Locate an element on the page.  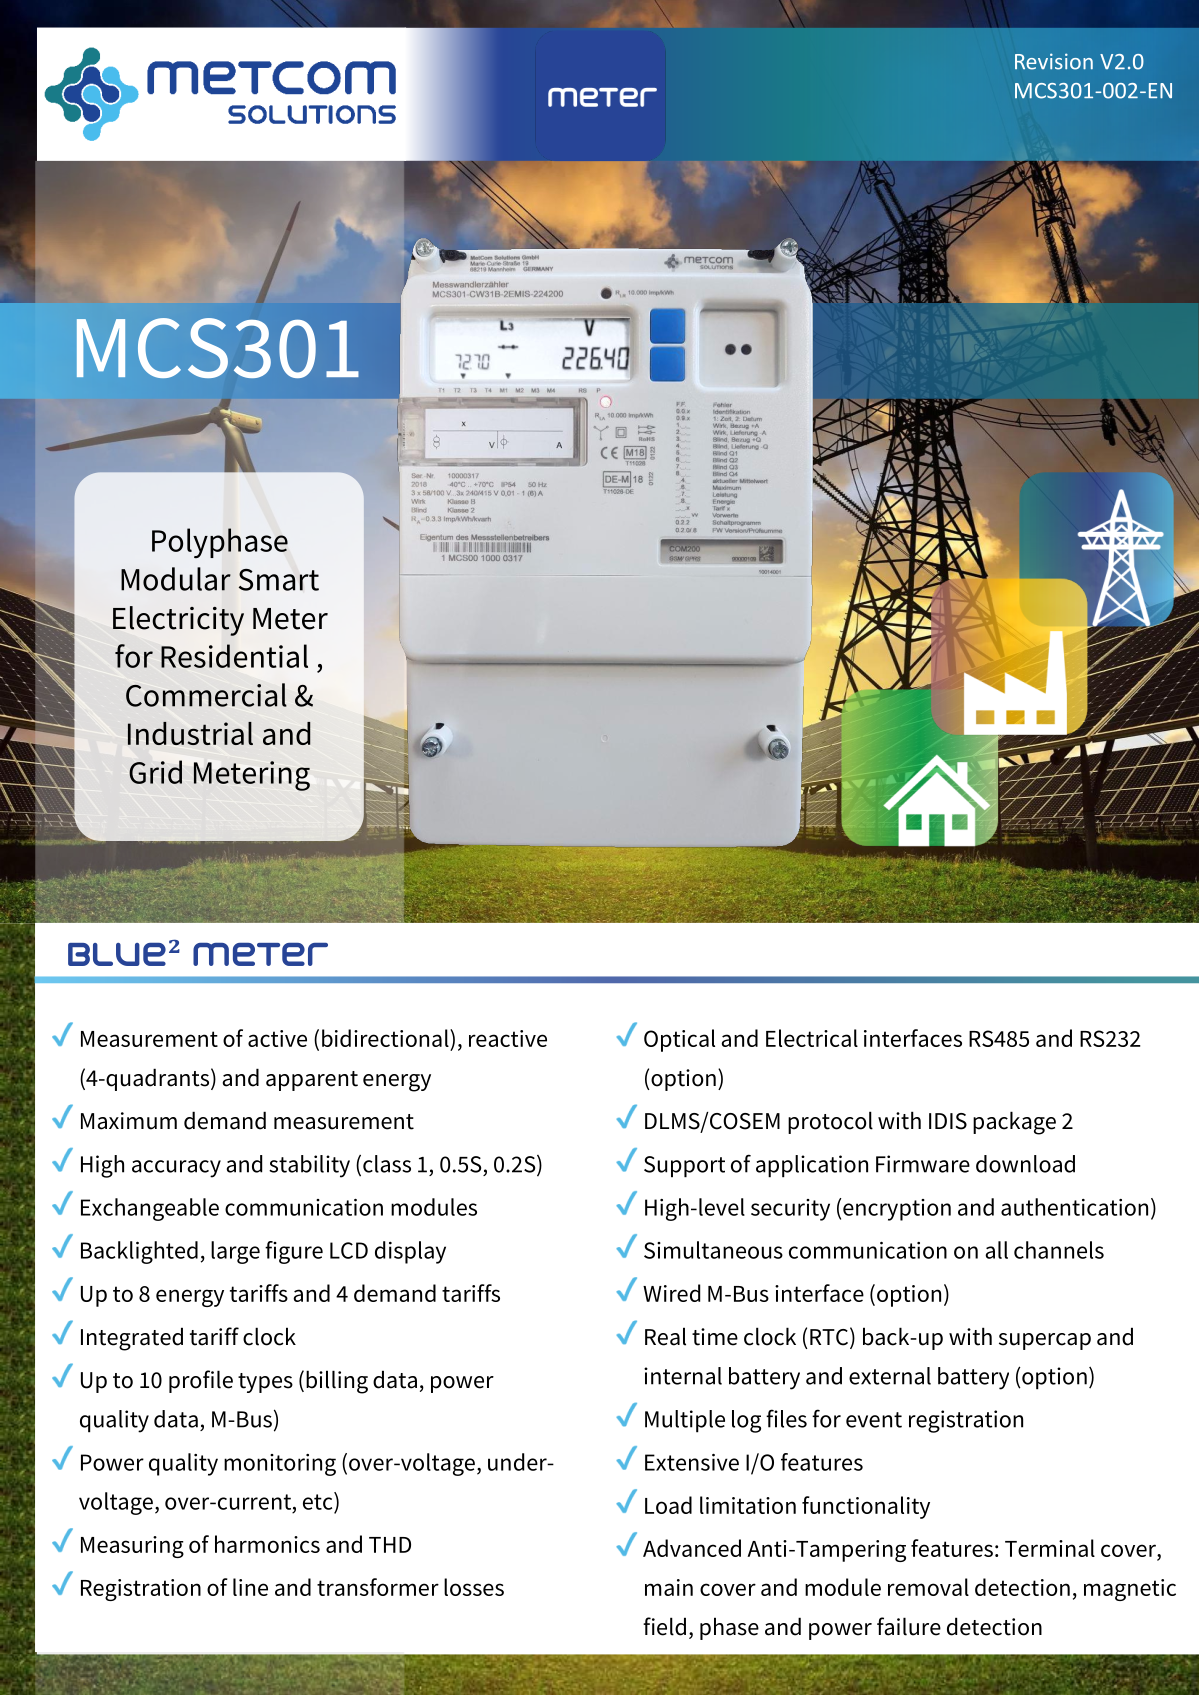
Residential is located at coordinates (234, 656).
